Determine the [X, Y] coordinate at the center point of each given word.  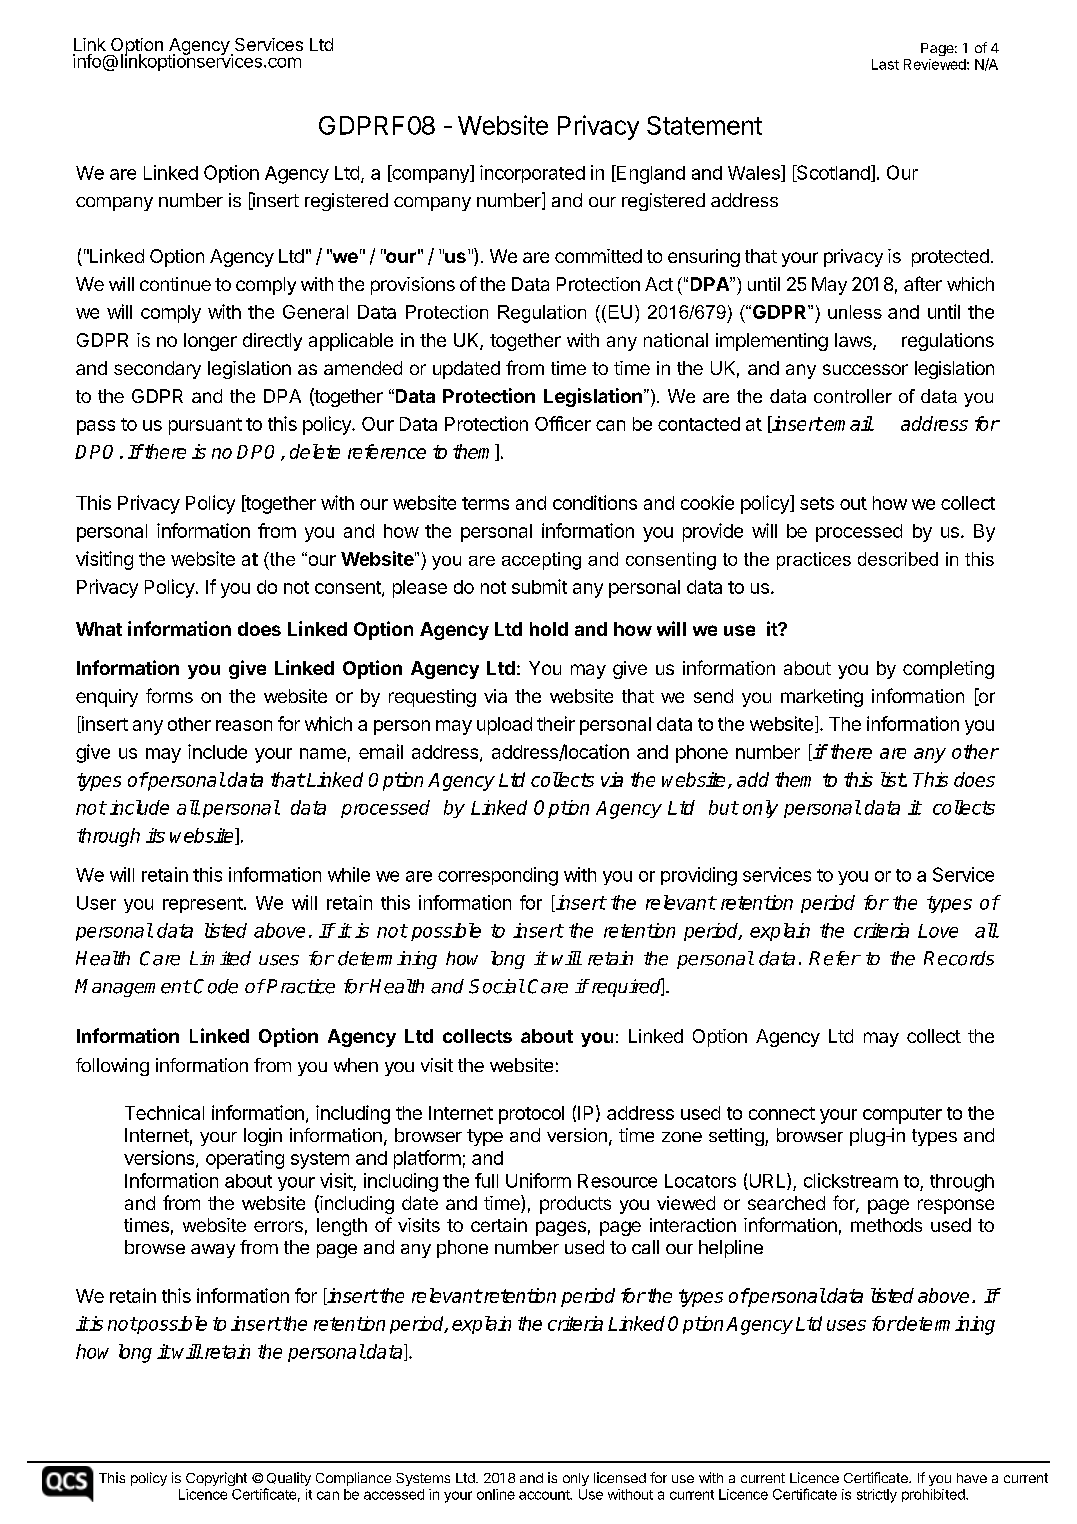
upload [504, 726]
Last [885, 64]
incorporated [532, 174]
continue [175, 284]
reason [244, 725]
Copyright [216, 1479]
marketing [822, 698]
